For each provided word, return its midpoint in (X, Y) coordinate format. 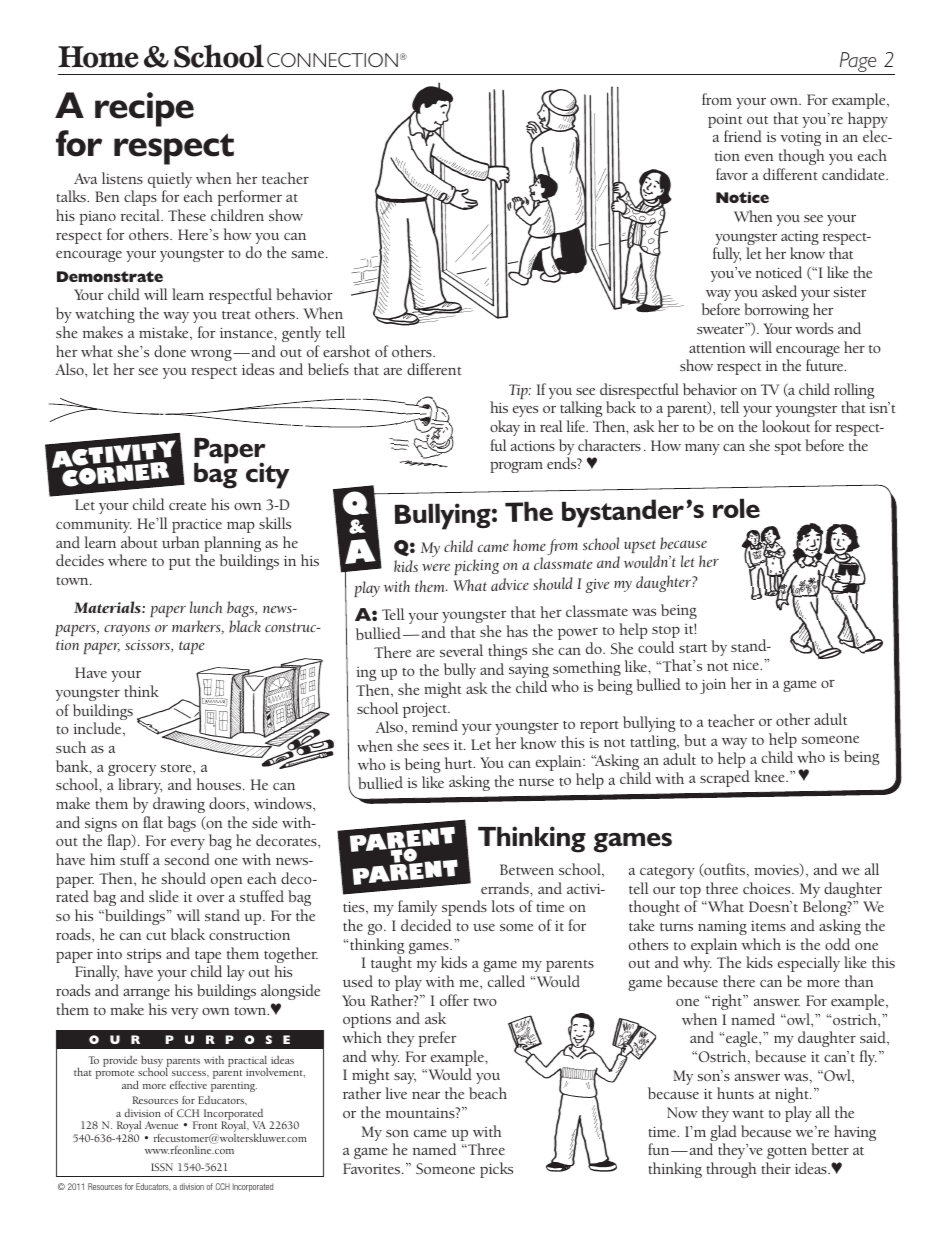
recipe (144, 109)
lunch (206, 607)
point (725, 122)
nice (747, 665)
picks (496, 1170)
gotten (787, 1153)
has (517, 631)
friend (743, 136)
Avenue (161, 1125)
